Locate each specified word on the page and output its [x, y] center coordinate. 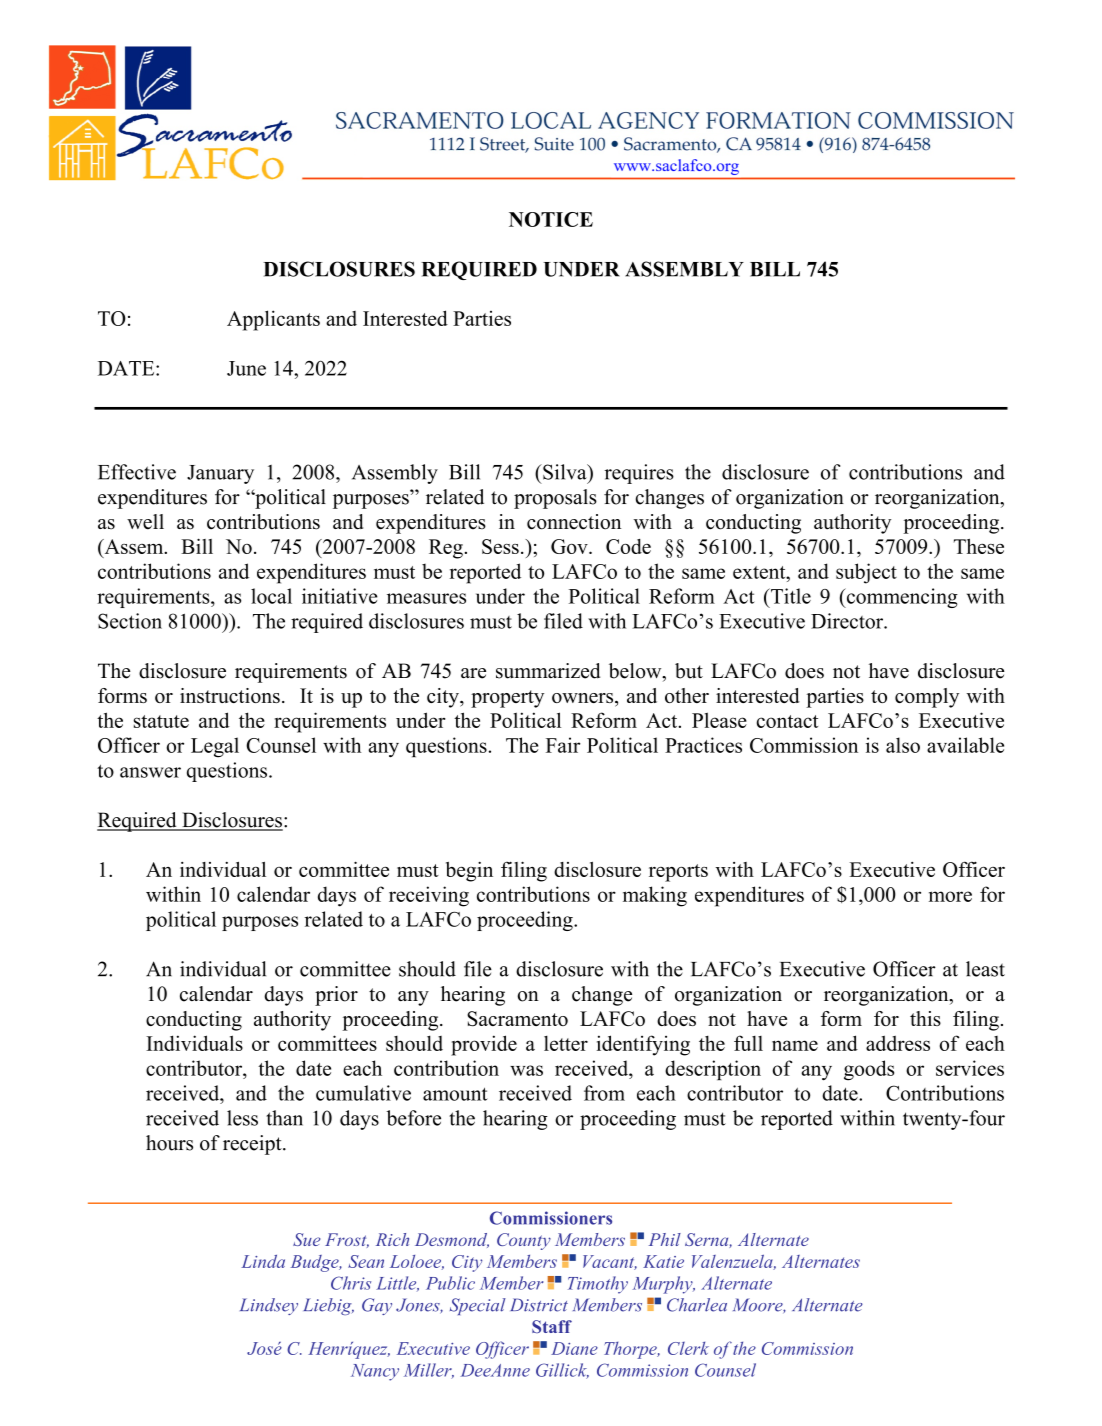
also [903, 745]
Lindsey [269, 1306]
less [242, 1118]
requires [639, 474]
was [526, 1070]
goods [869, 1070]
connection [574, 522]
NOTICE [551, 219]
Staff [552, 1326]
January [220, 474]
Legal [215, 747]
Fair [563, 745]
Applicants [273, 320]
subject [866, 573]
